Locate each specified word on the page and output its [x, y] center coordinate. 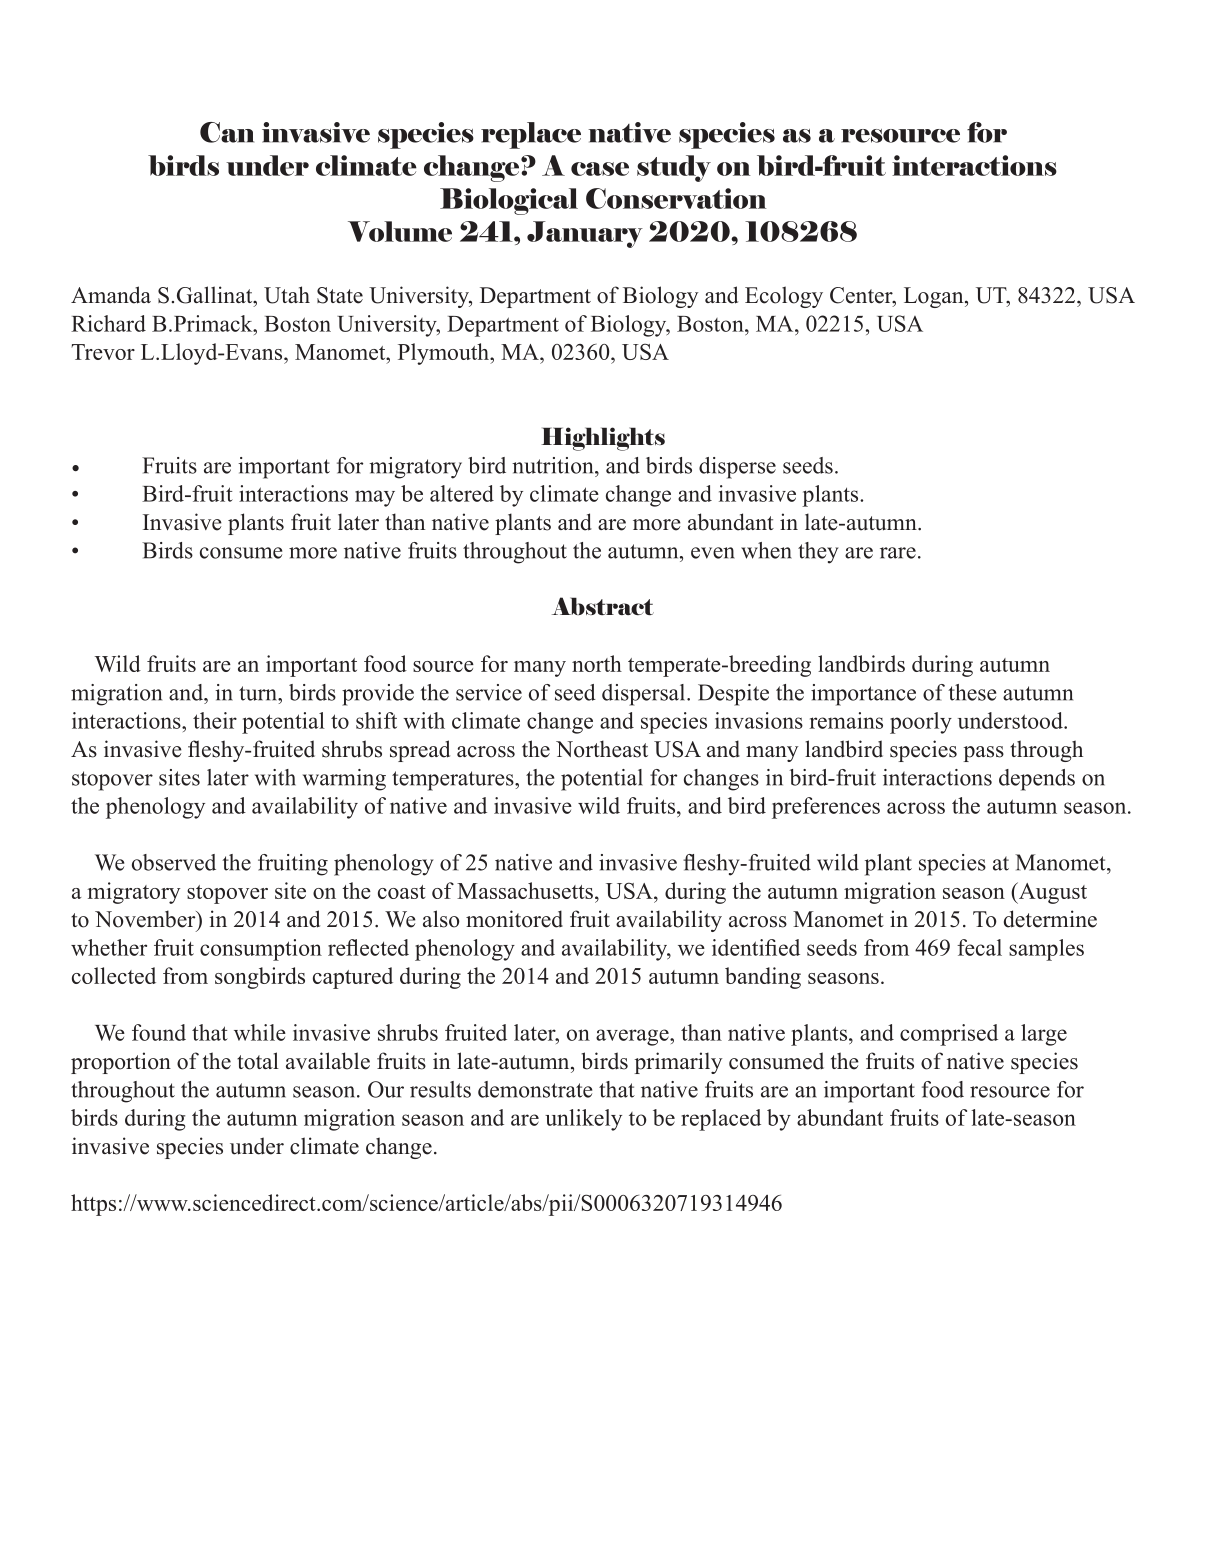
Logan [935, 297]
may [375, 498]
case [600, 169]
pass [983, 754]
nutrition [554, 465]
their [215, 720]
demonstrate [535, 1089]
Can [227, 132]
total [258, 1061]
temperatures [454, 781]
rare [898, 553]
